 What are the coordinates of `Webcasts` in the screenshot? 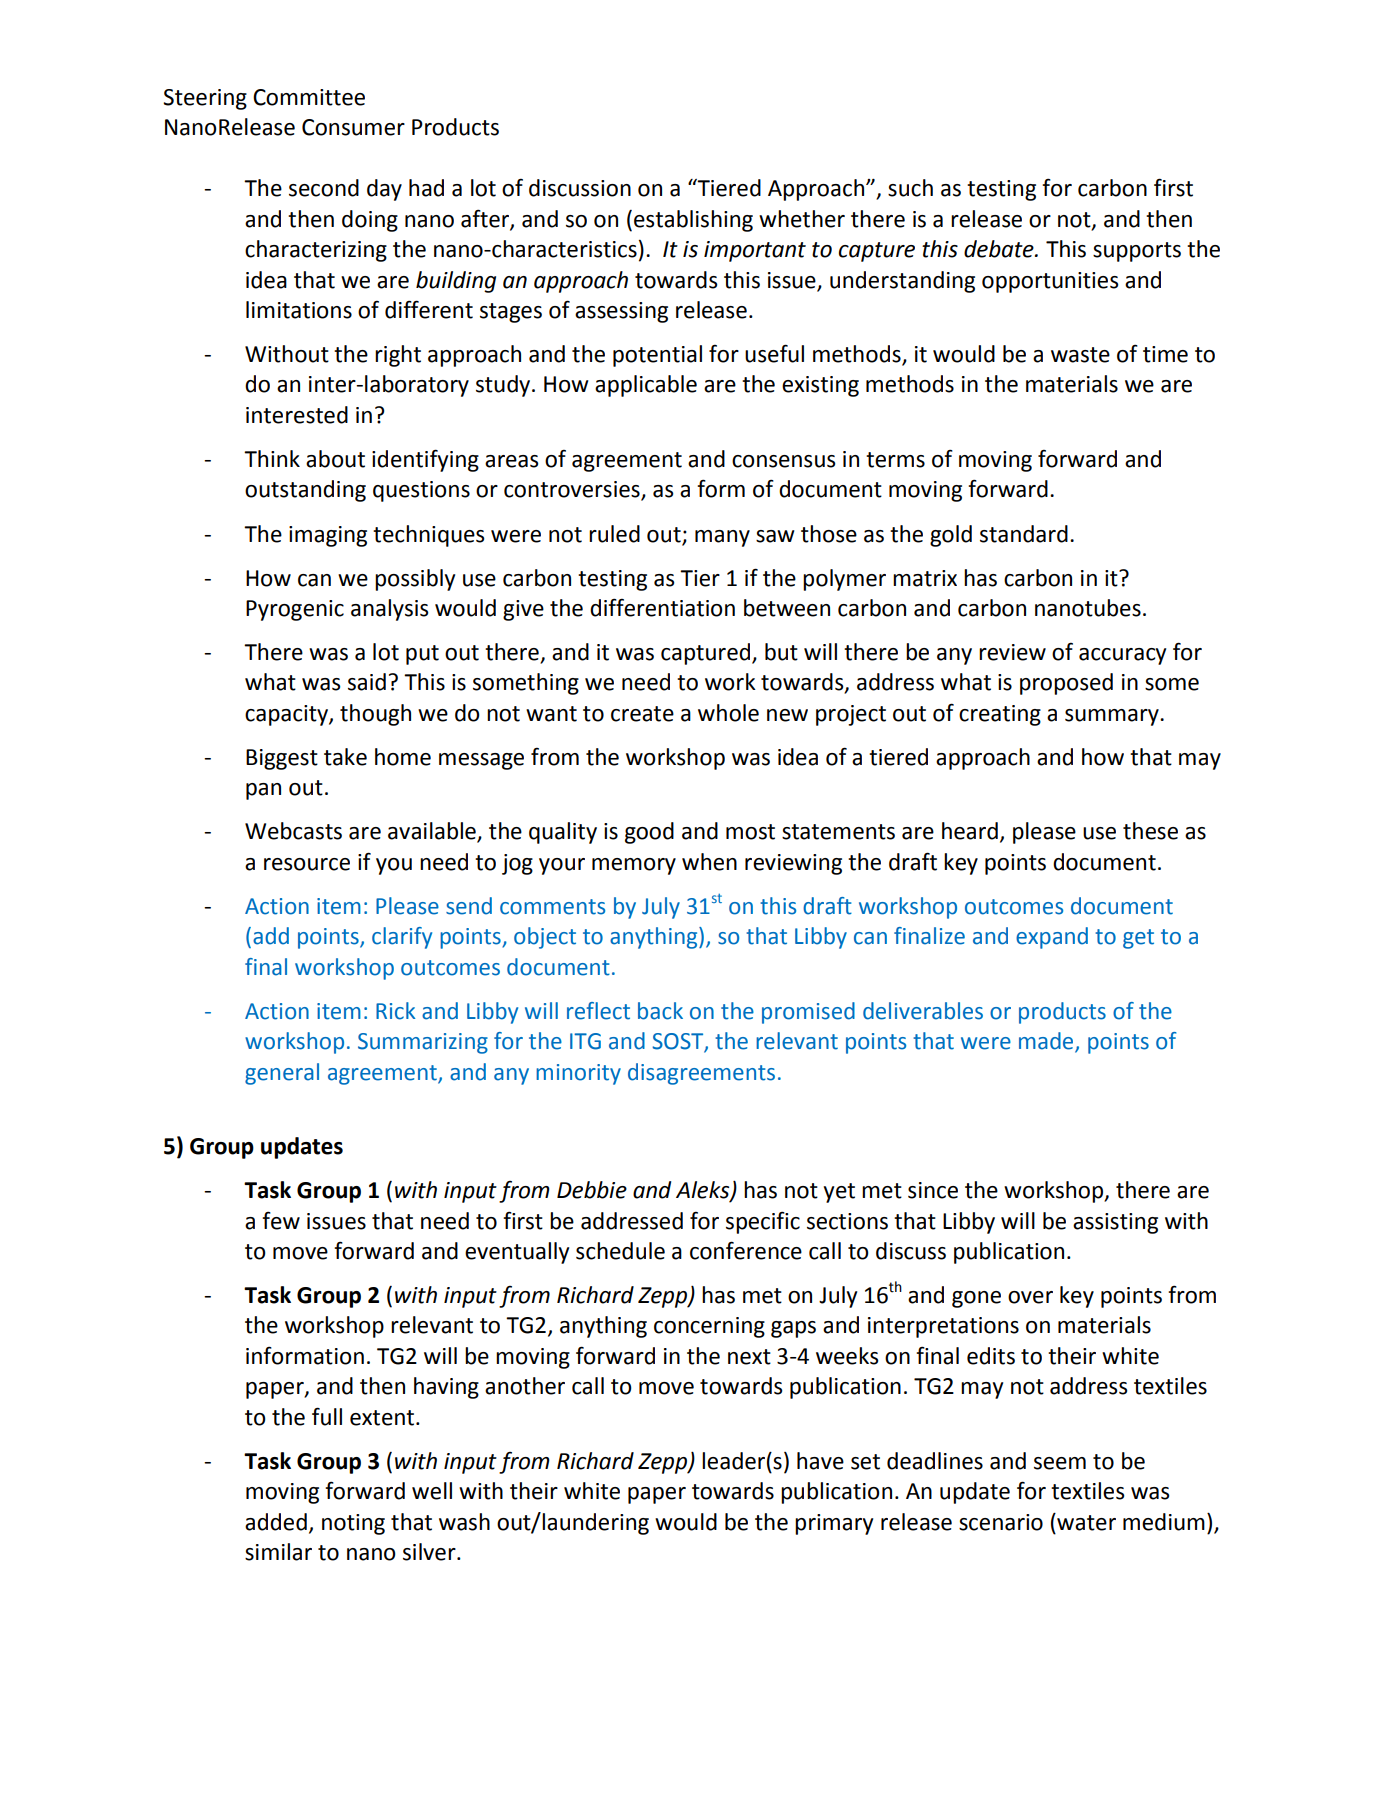 It's located at (293, 831).
